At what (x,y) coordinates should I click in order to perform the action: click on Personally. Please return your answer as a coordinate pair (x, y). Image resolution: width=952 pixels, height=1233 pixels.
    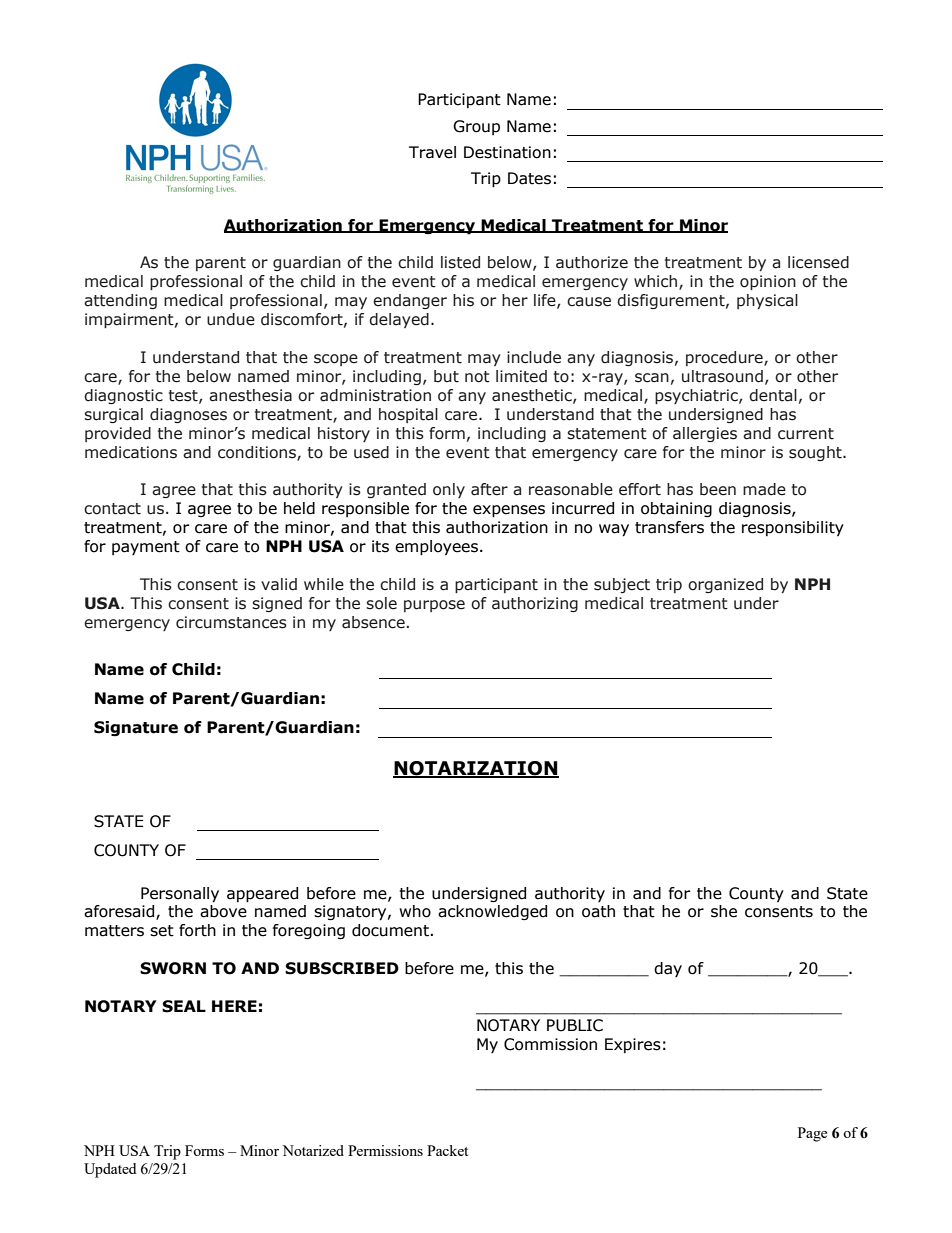
    Looking at the image, I should click on (180, 895).
